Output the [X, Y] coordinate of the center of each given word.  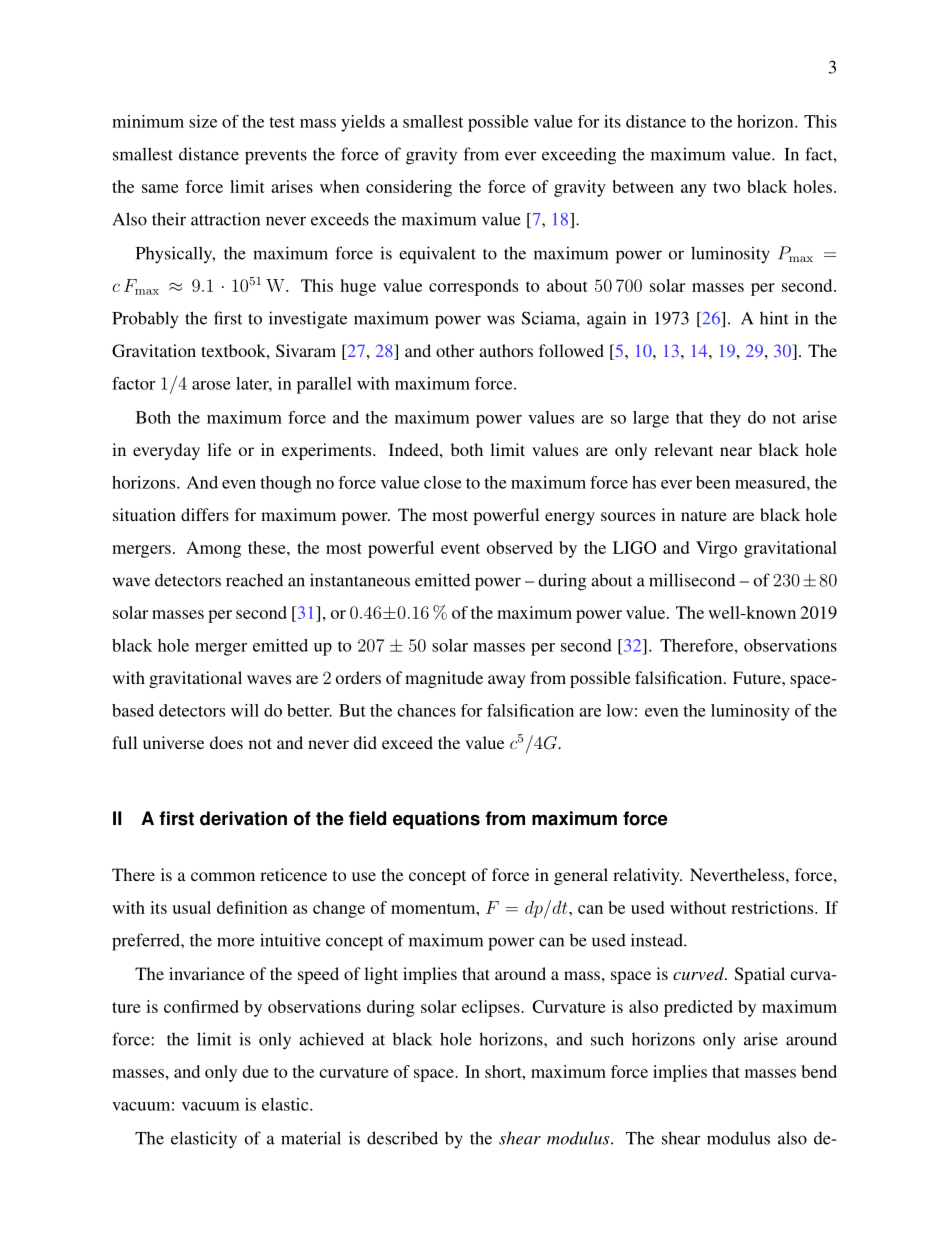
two [726, 187]
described [402, 1138]
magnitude [444, 679]
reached [254, 580]
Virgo [716, 549]
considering [409, 188]
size [203, 121]
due [256, 1071]
